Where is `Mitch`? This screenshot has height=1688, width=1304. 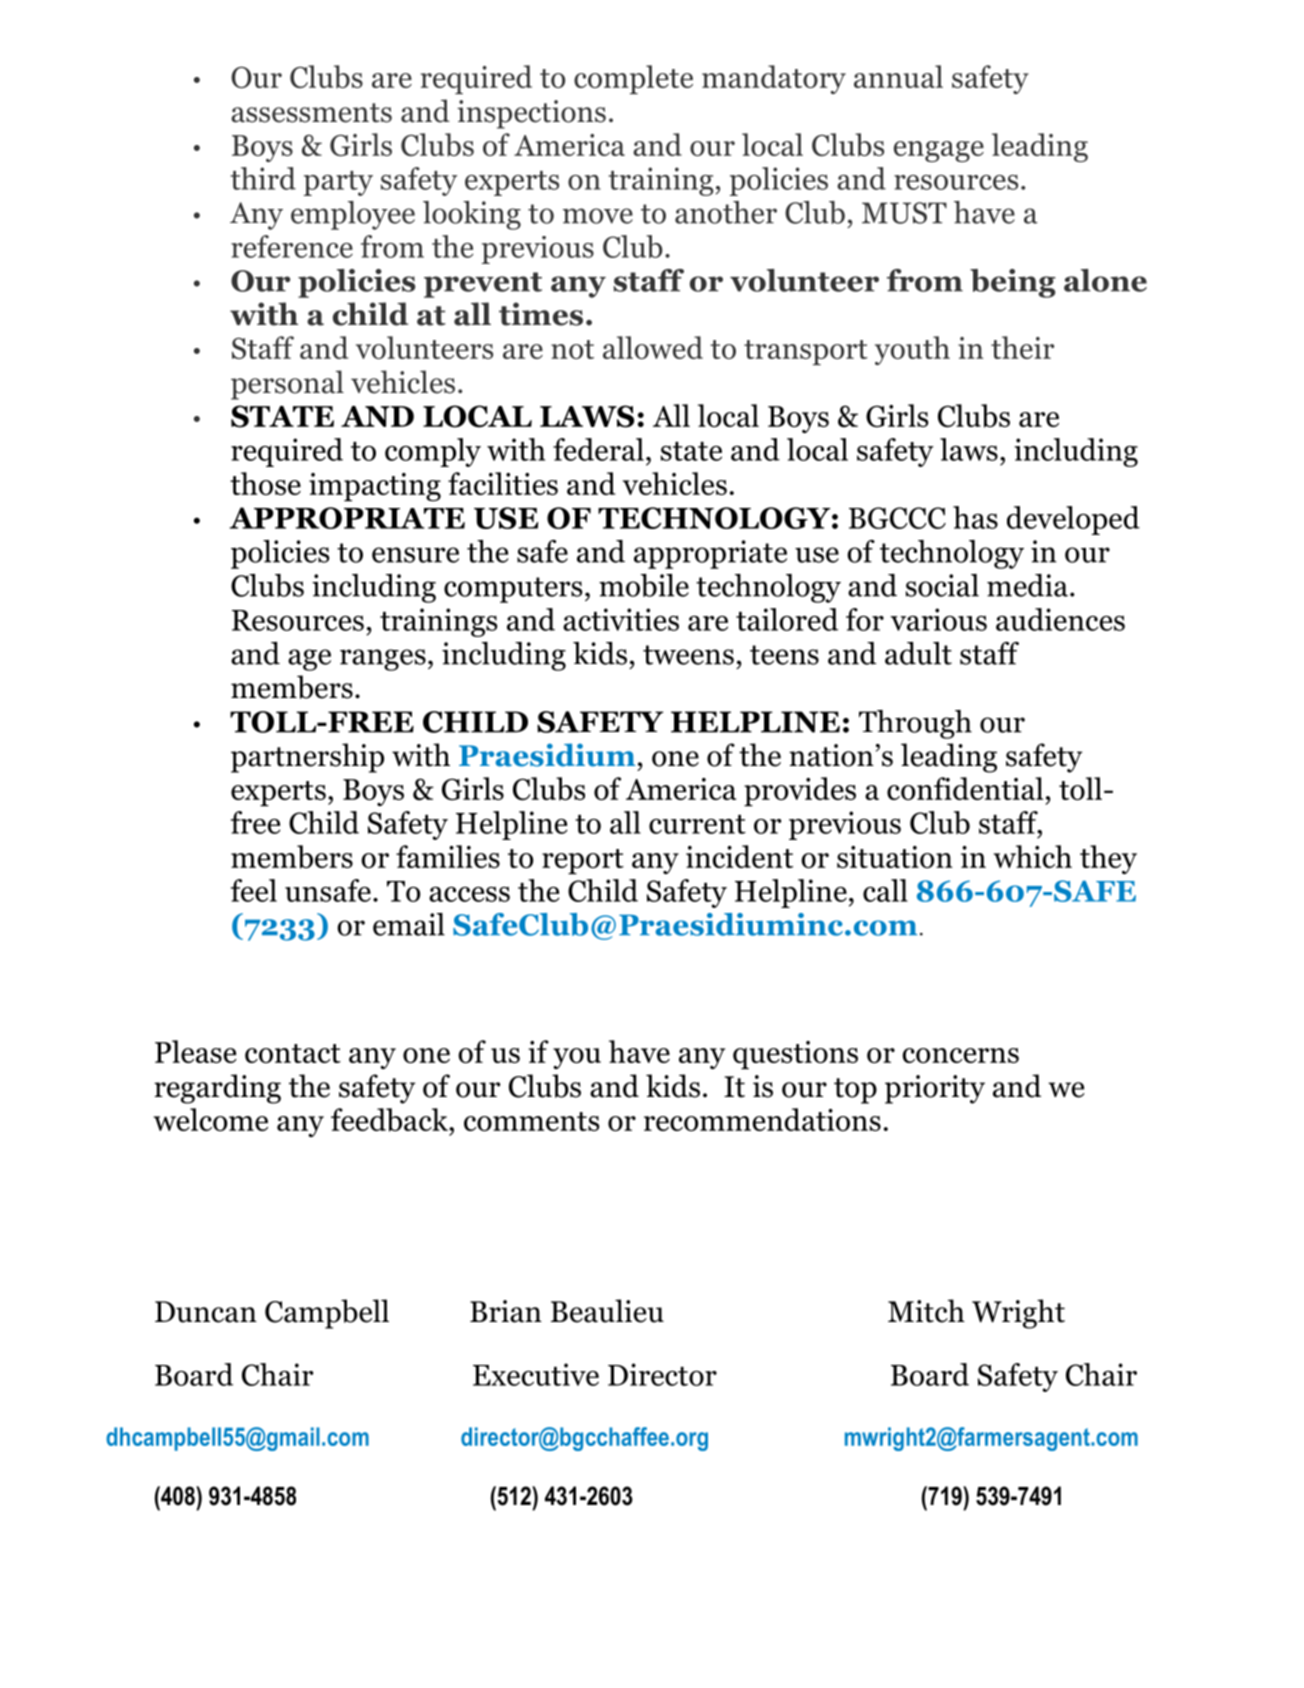 Mitch is located at coordinates (926, 1311).
